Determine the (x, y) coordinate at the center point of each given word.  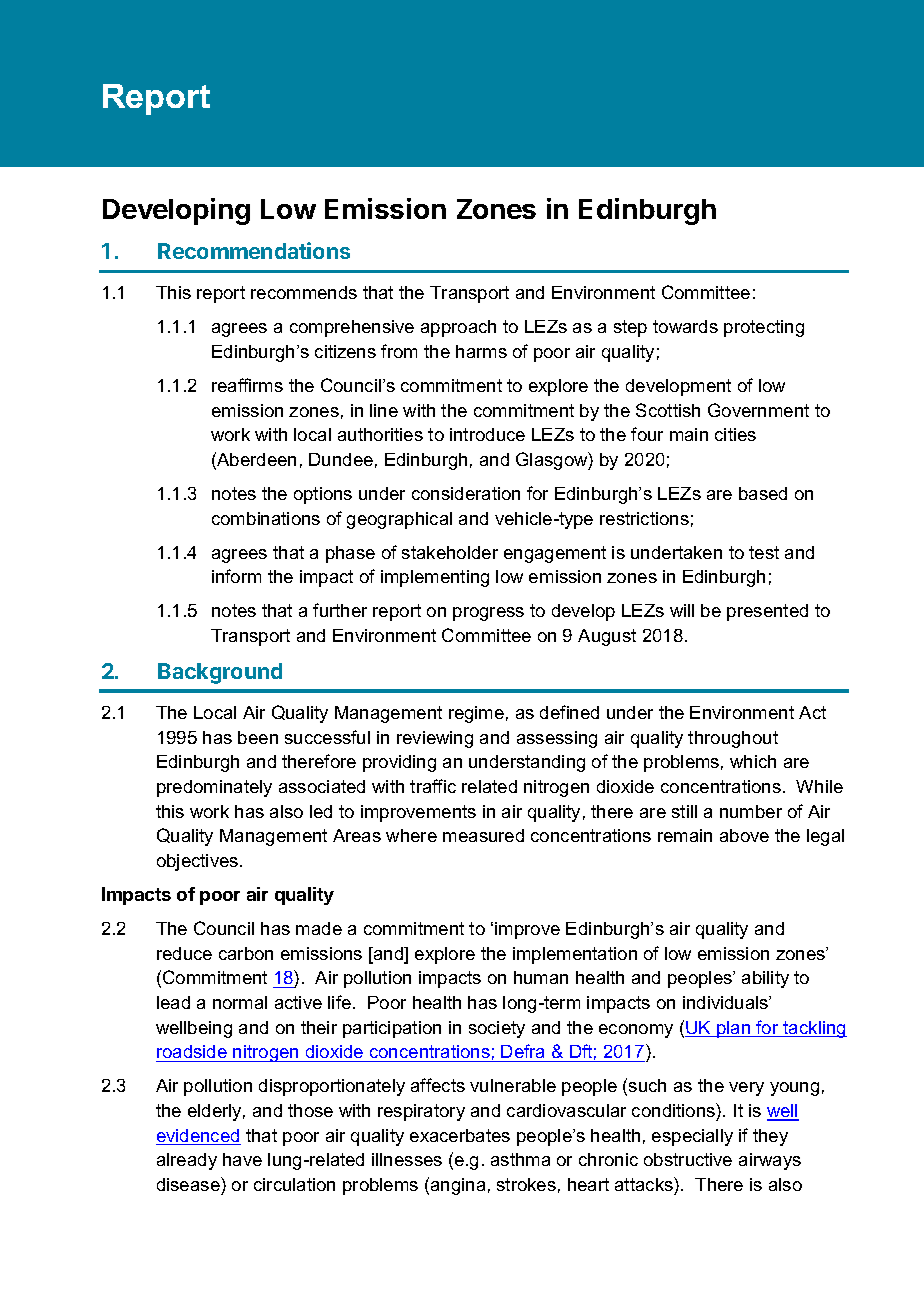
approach (458, 328)
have (242, 1159)
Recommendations (254, 250)
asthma (520, 1159)
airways (770, 1161)
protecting (764, 328)
